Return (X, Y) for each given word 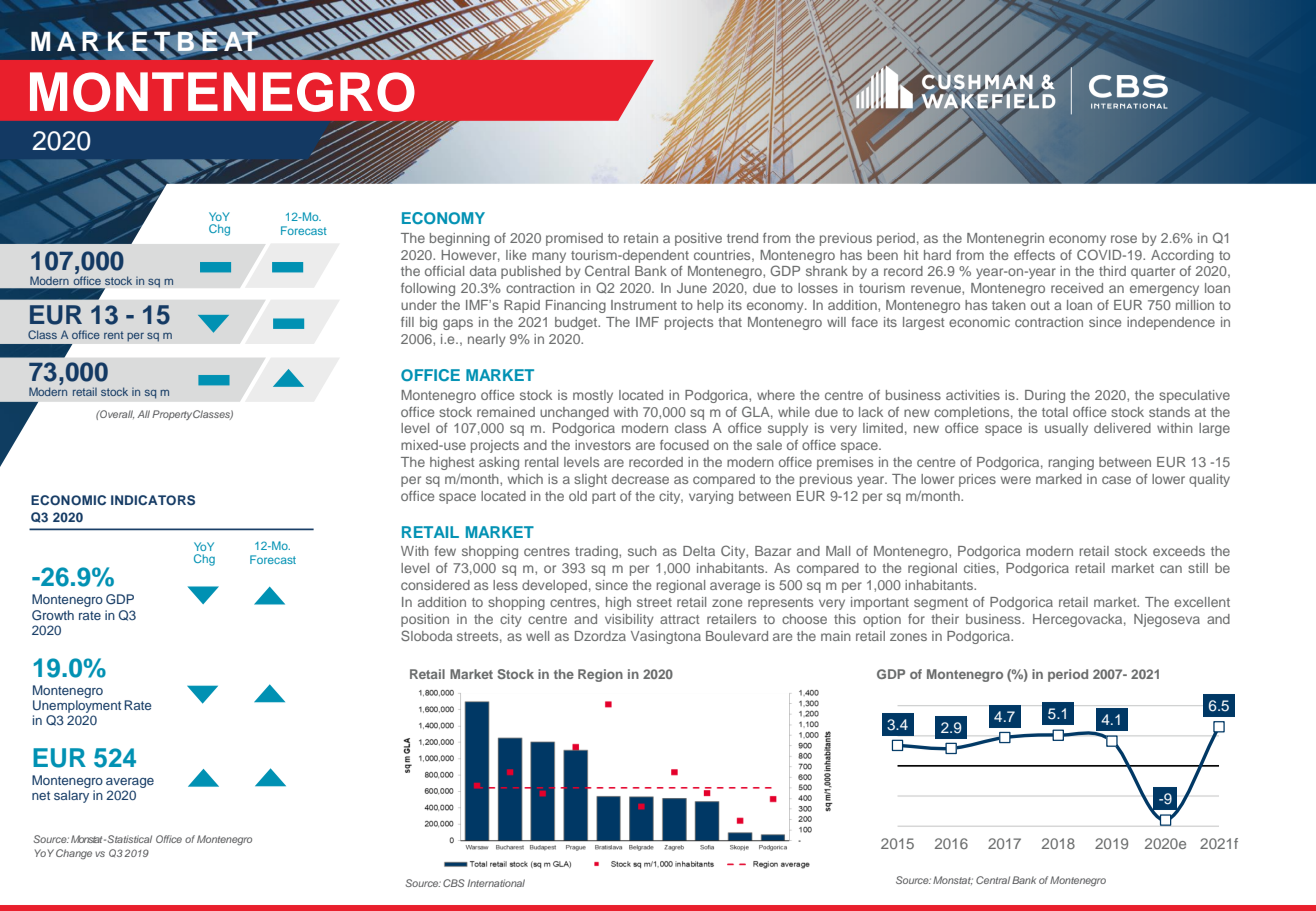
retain (641, 238)
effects (1034, 255)
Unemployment (77, 706)
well (537, 636)
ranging (1071, 463)
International (496, 883)
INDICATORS (153, 500)
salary (71, 796)
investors (603, 445)
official (444, 271)
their (945, 619)
